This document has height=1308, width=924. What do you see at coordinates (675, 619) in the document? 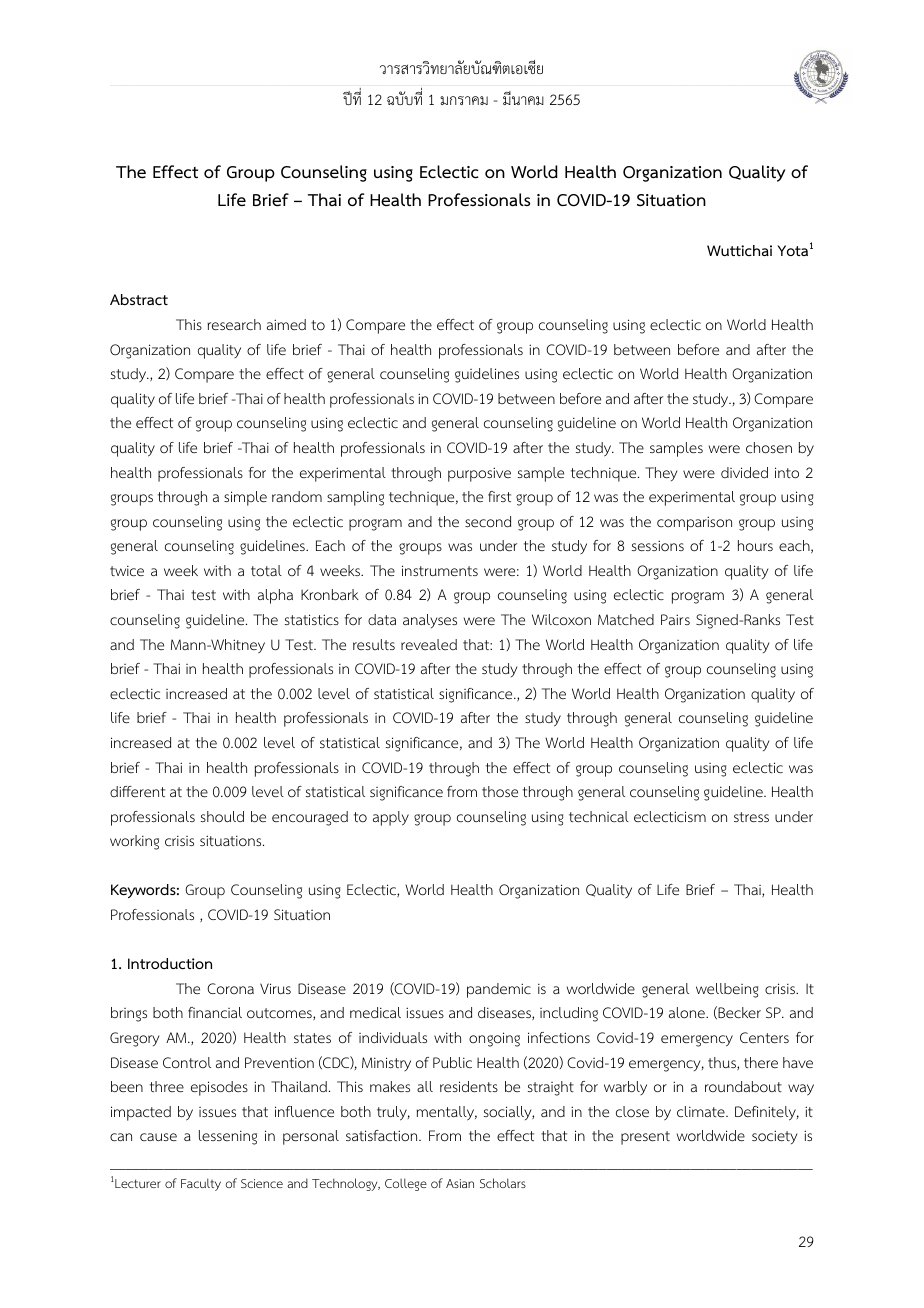
I see `Pairs` at bounding box center [675, 619].
